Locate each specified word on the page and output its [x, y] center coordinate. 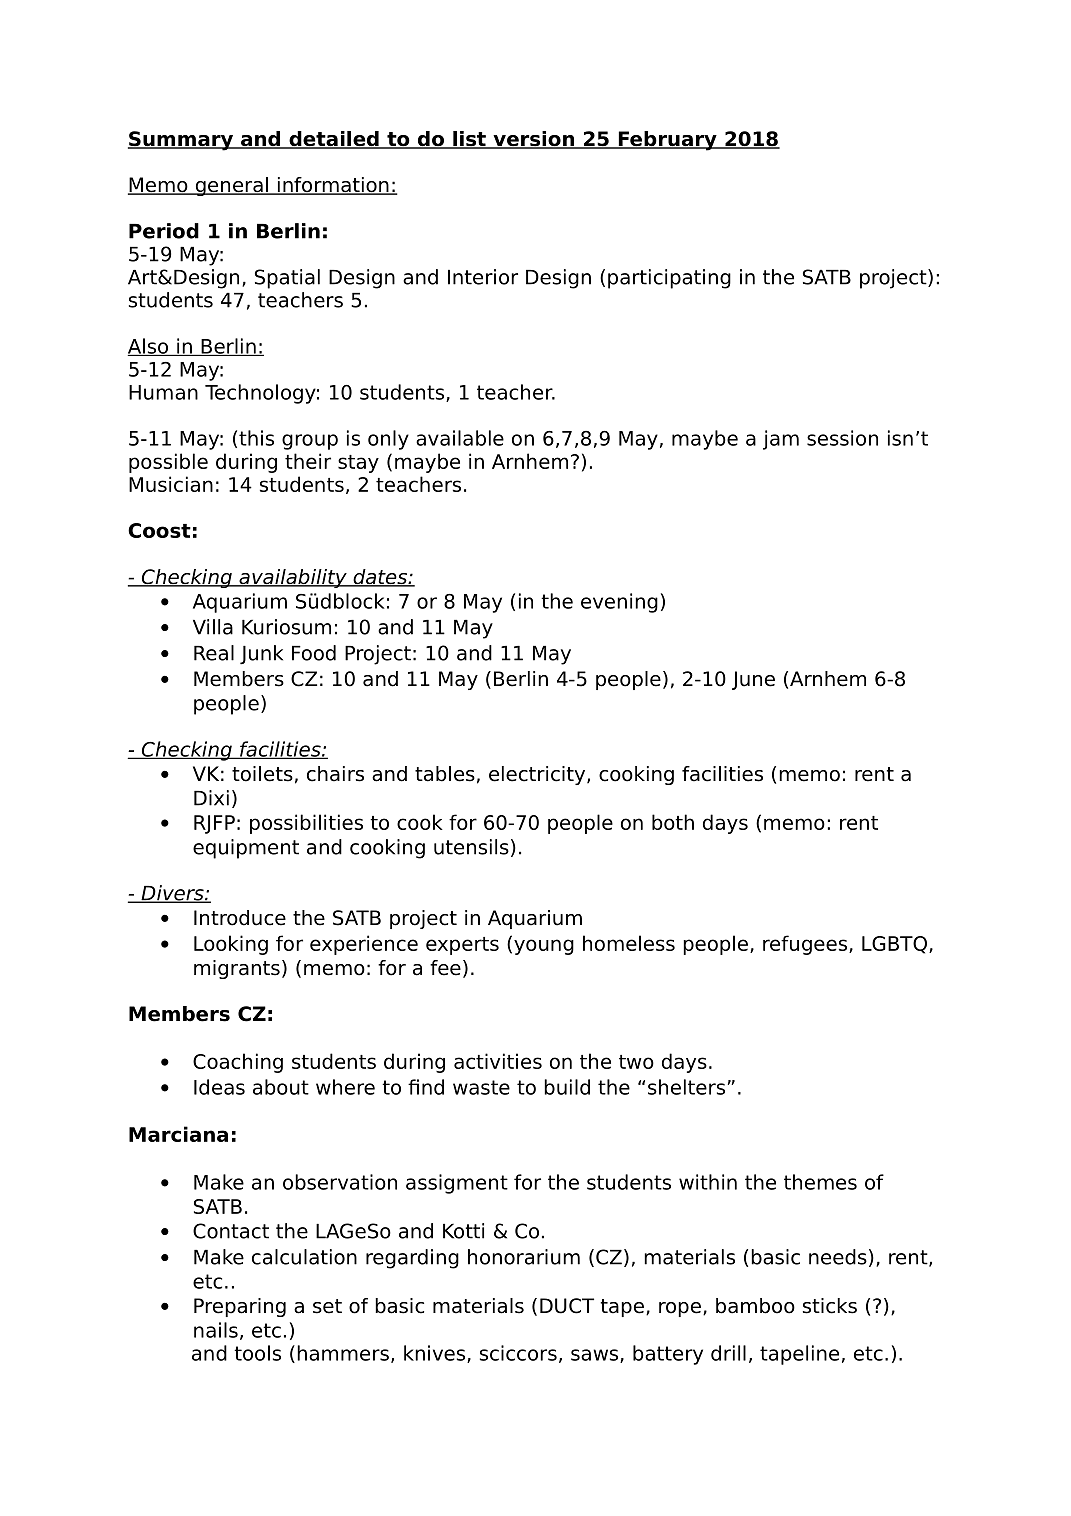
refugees [806, 945]
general [231, 186]
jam [781, 440]
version [534, 140]
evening [619, 603]
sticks [830, 1306]
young [544, 947]
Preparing [240, 1307]
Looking [231, 945]
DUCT [567, 1306]
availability [293, 578]
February [667, 141]
